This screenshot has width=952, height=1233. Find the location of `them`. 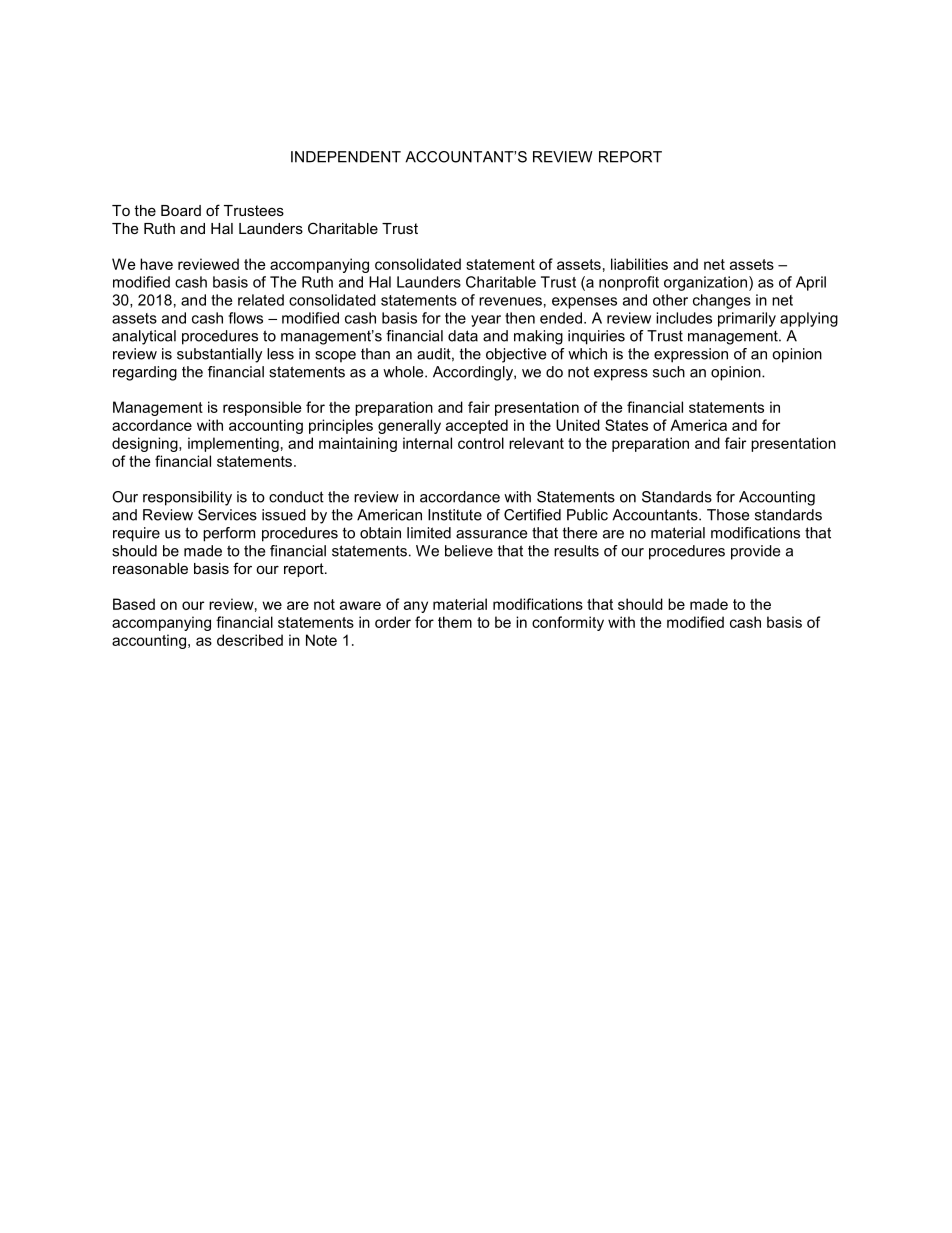

them is located at coordinates (455, 622).
